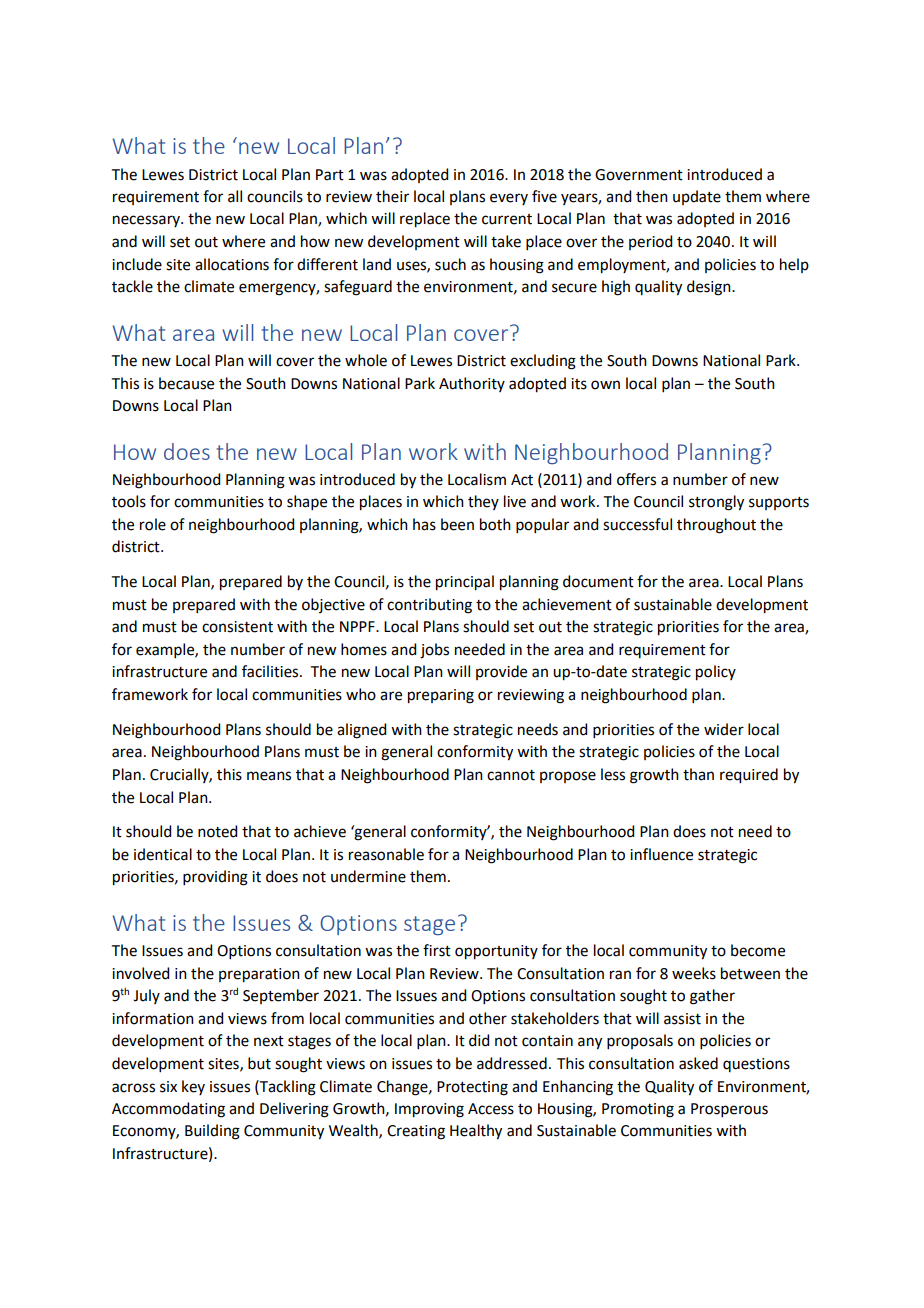 Image resolution: width=924 pixels, height=1308 pixels. I want to click on wider, so click(724, 729).
